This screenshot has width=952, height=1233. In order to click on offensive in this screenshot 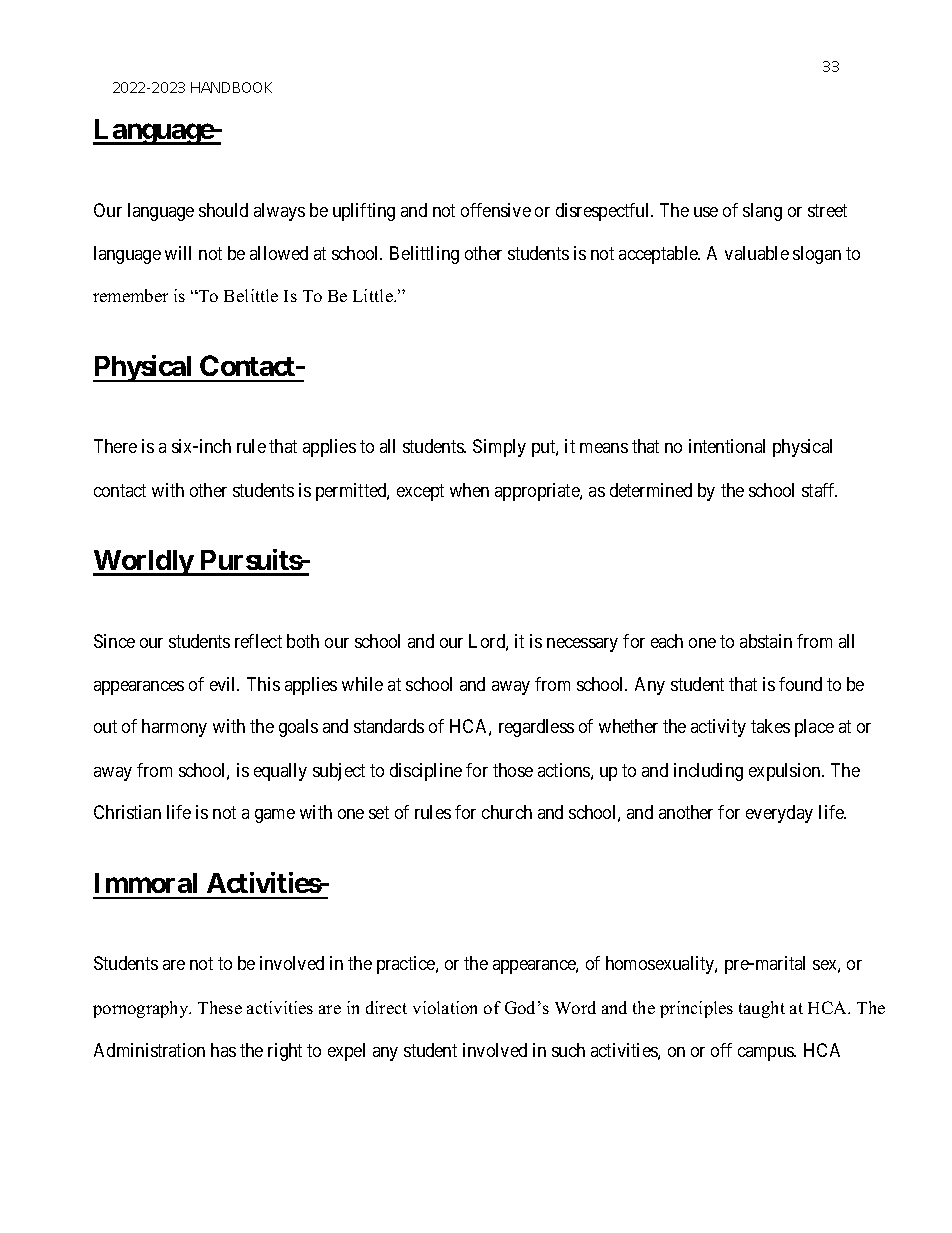, I will do `click(496, 210)`.
